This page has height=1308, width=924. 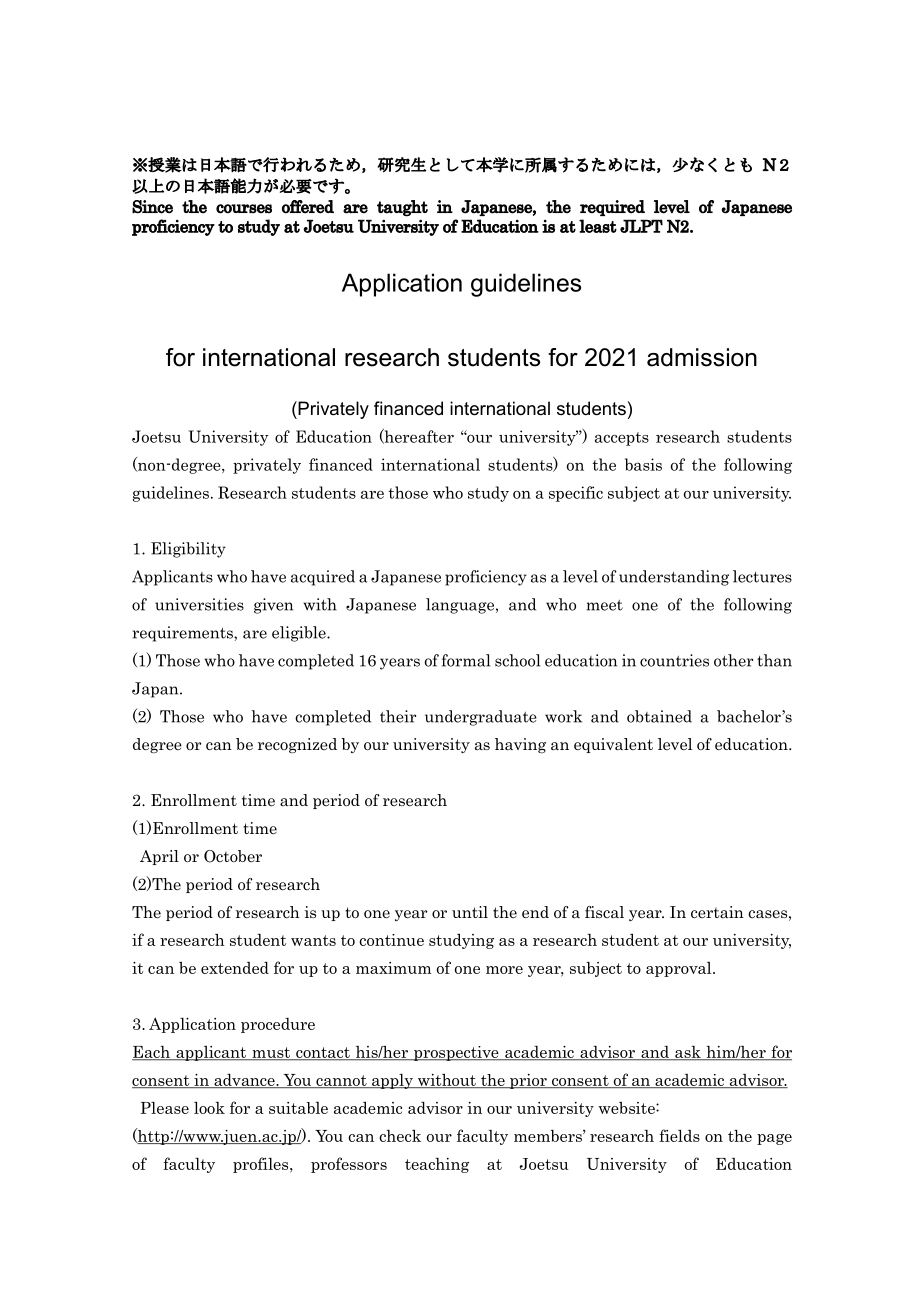 I want to click on required, so click(x=612, y=208).
